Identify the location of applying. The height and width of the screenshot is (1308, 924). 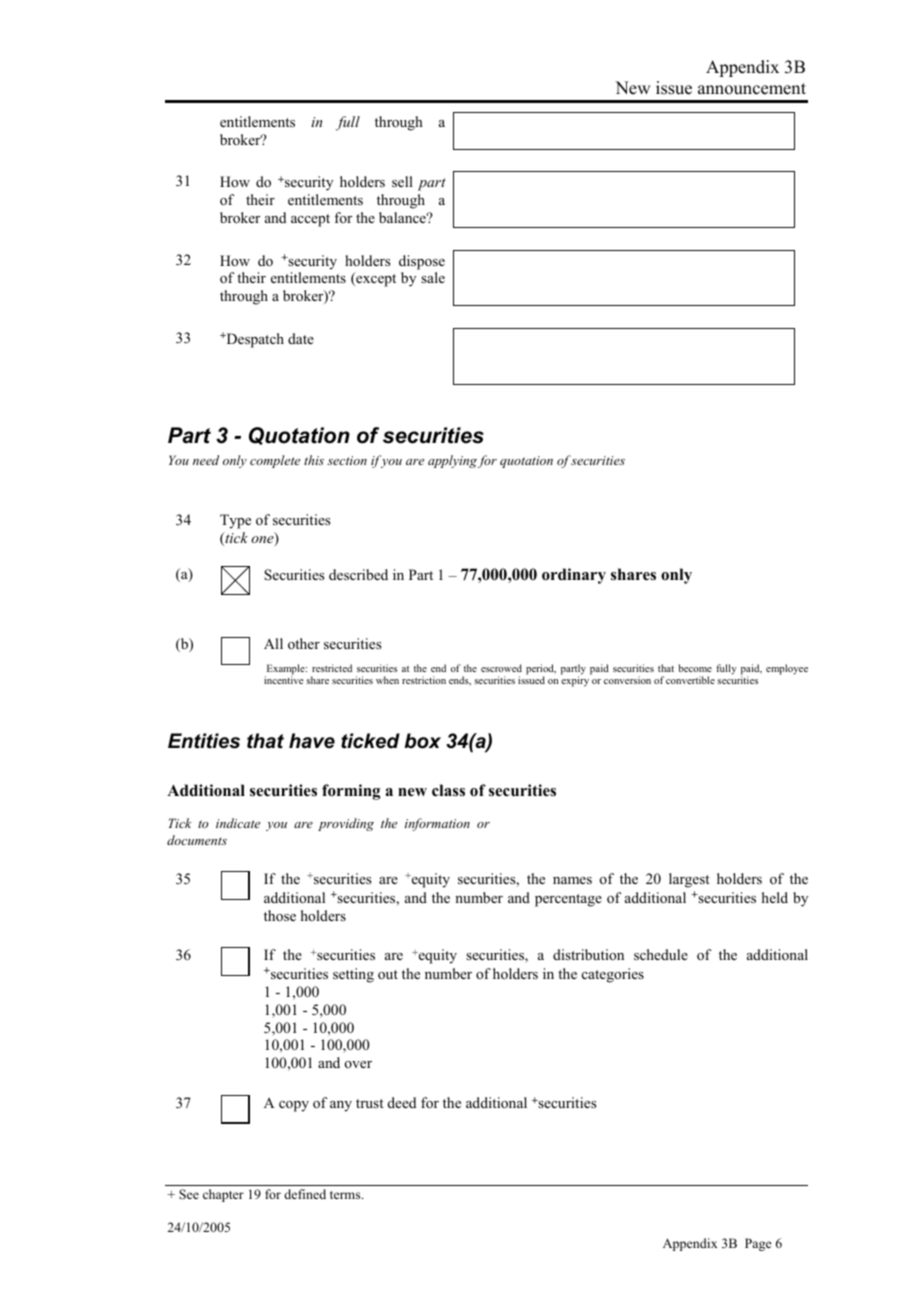
(452, 461).
